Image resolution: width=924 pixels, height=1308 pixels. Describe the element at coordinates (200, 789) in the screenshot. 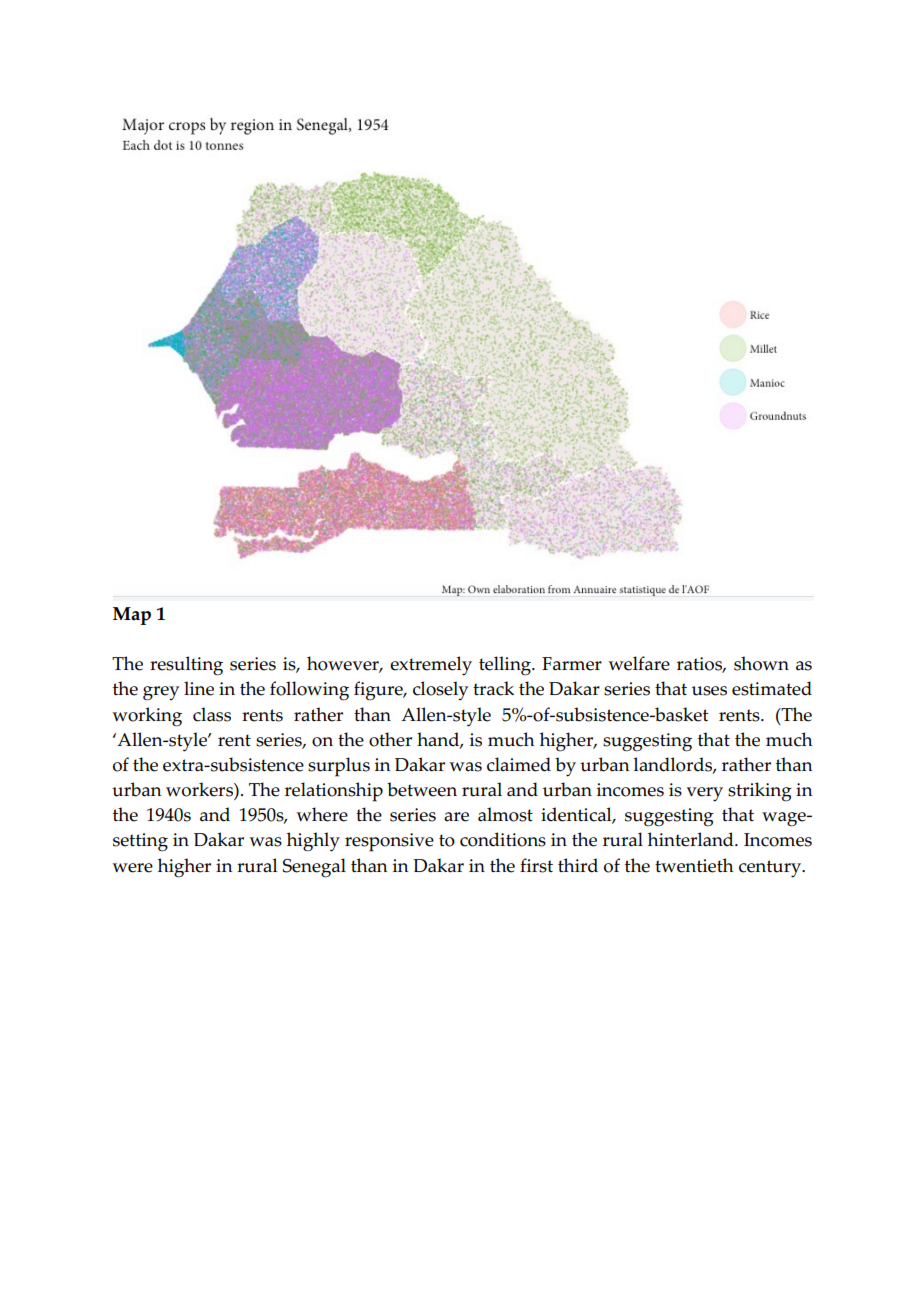

I see `workers` at that location.
